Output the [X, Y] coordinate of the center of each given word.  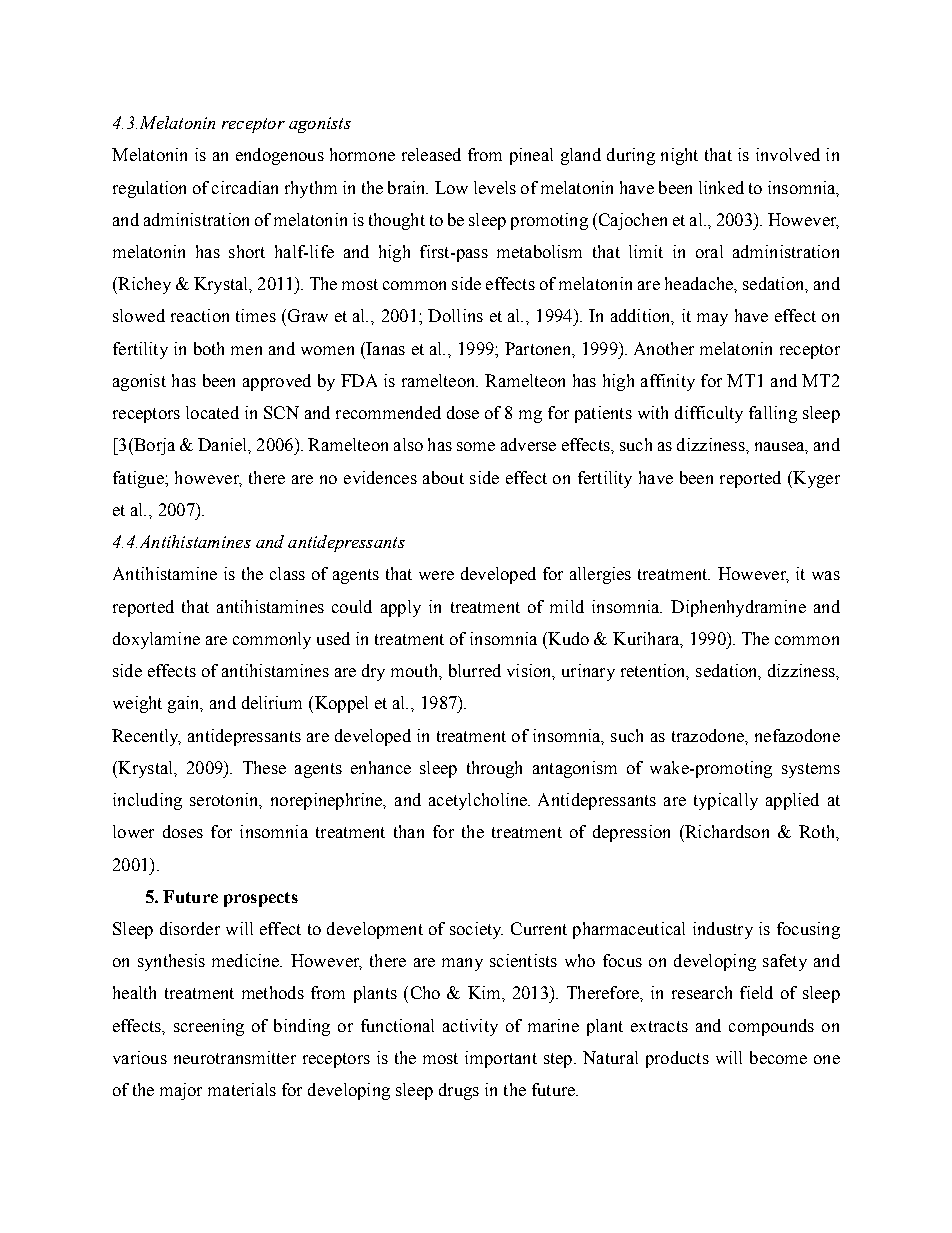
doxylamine [156, 640]
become [778, 1057]
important [501, 1059]
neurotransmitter [235, 1057]
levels [495, 187]
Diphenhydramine [738, 608]
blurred [475, 670]
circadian [245, 187]
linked [721, 187]
